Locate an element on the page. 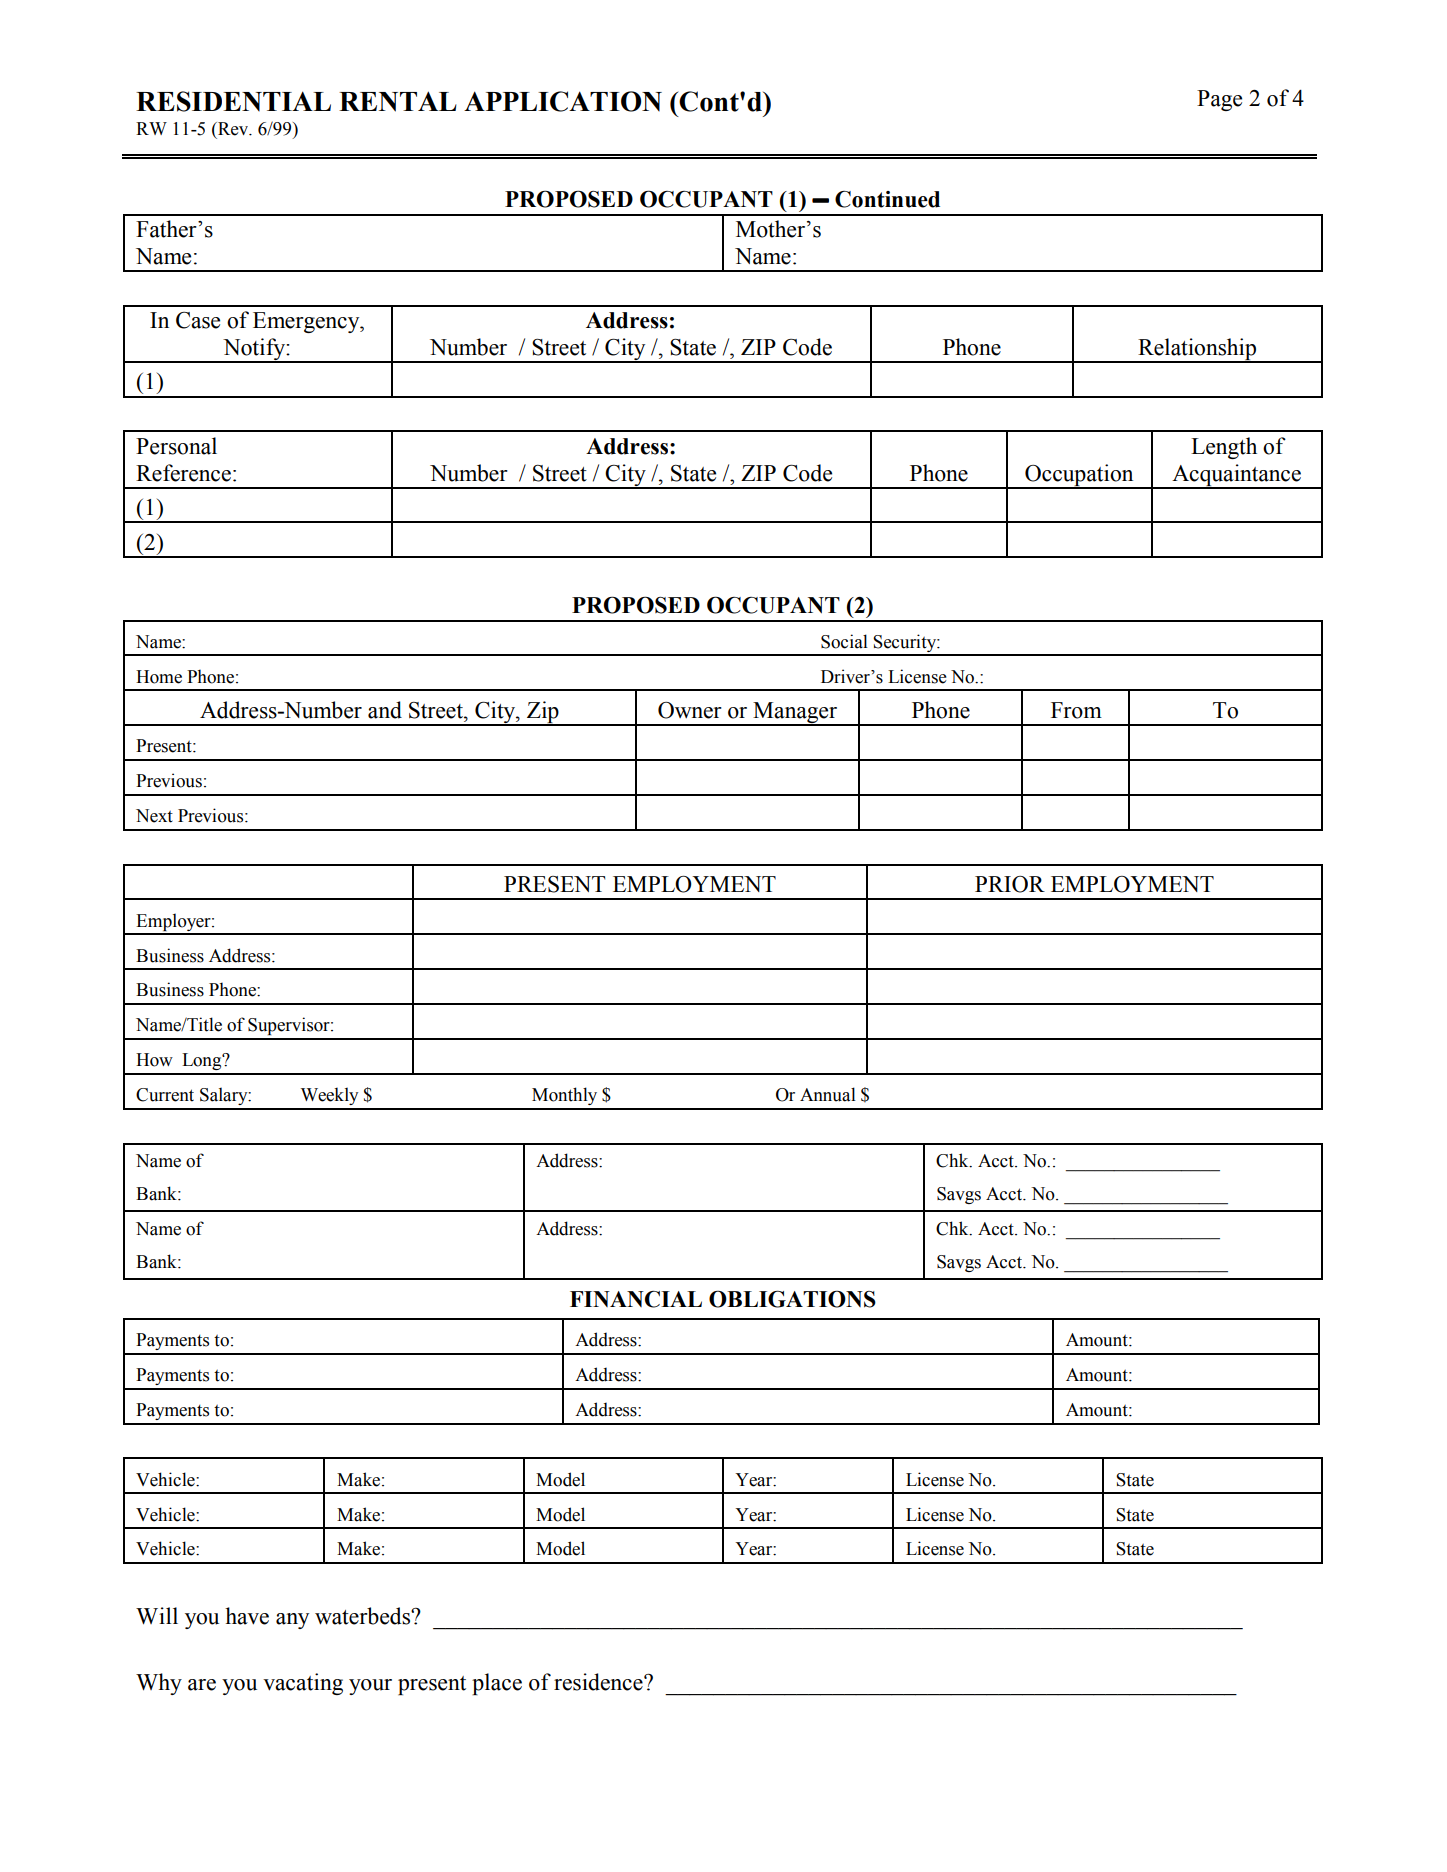  Current is located at coordinates (165, 1095).
